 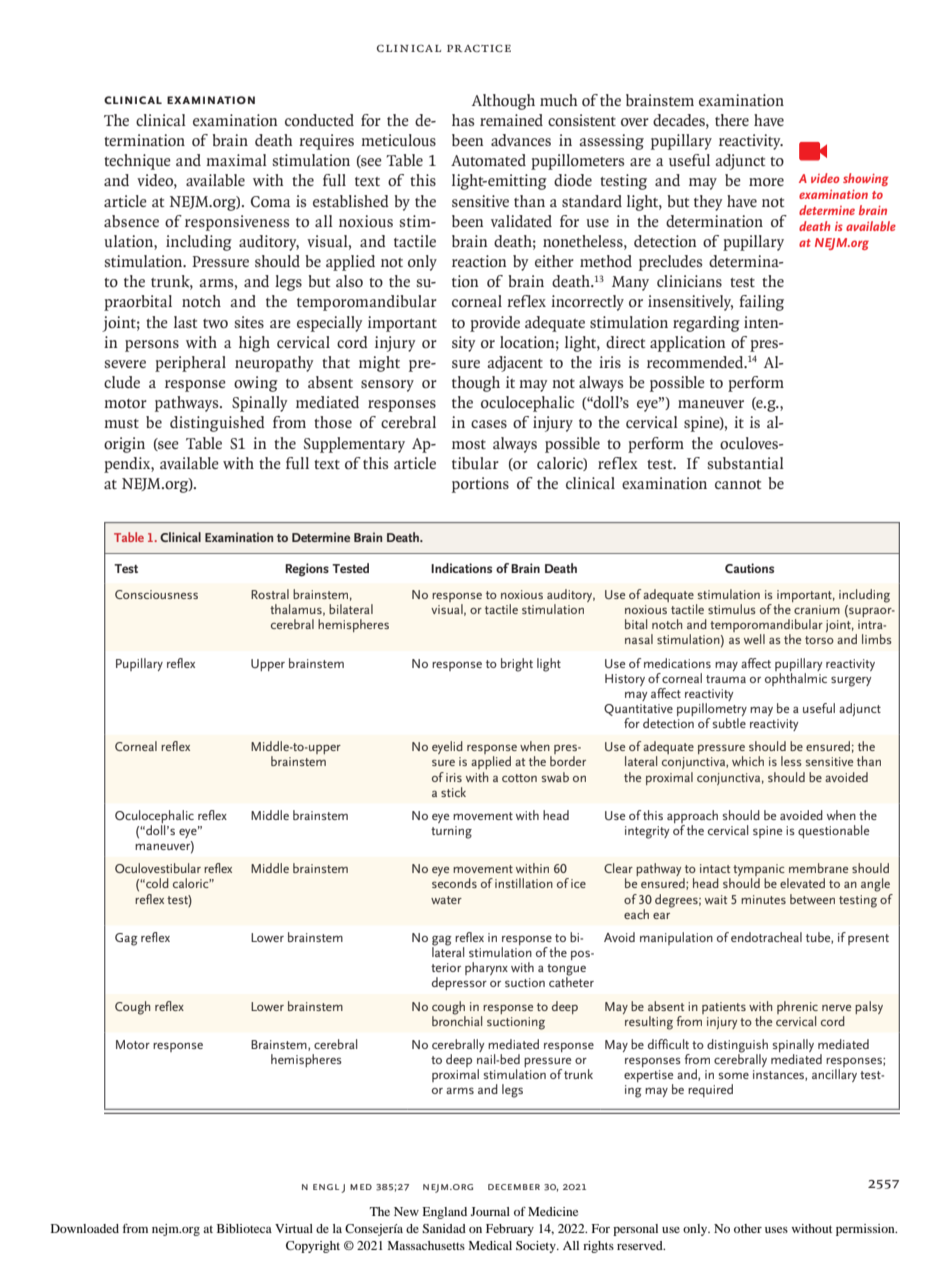 I want to click on technique, so click(x=137, y=162).
